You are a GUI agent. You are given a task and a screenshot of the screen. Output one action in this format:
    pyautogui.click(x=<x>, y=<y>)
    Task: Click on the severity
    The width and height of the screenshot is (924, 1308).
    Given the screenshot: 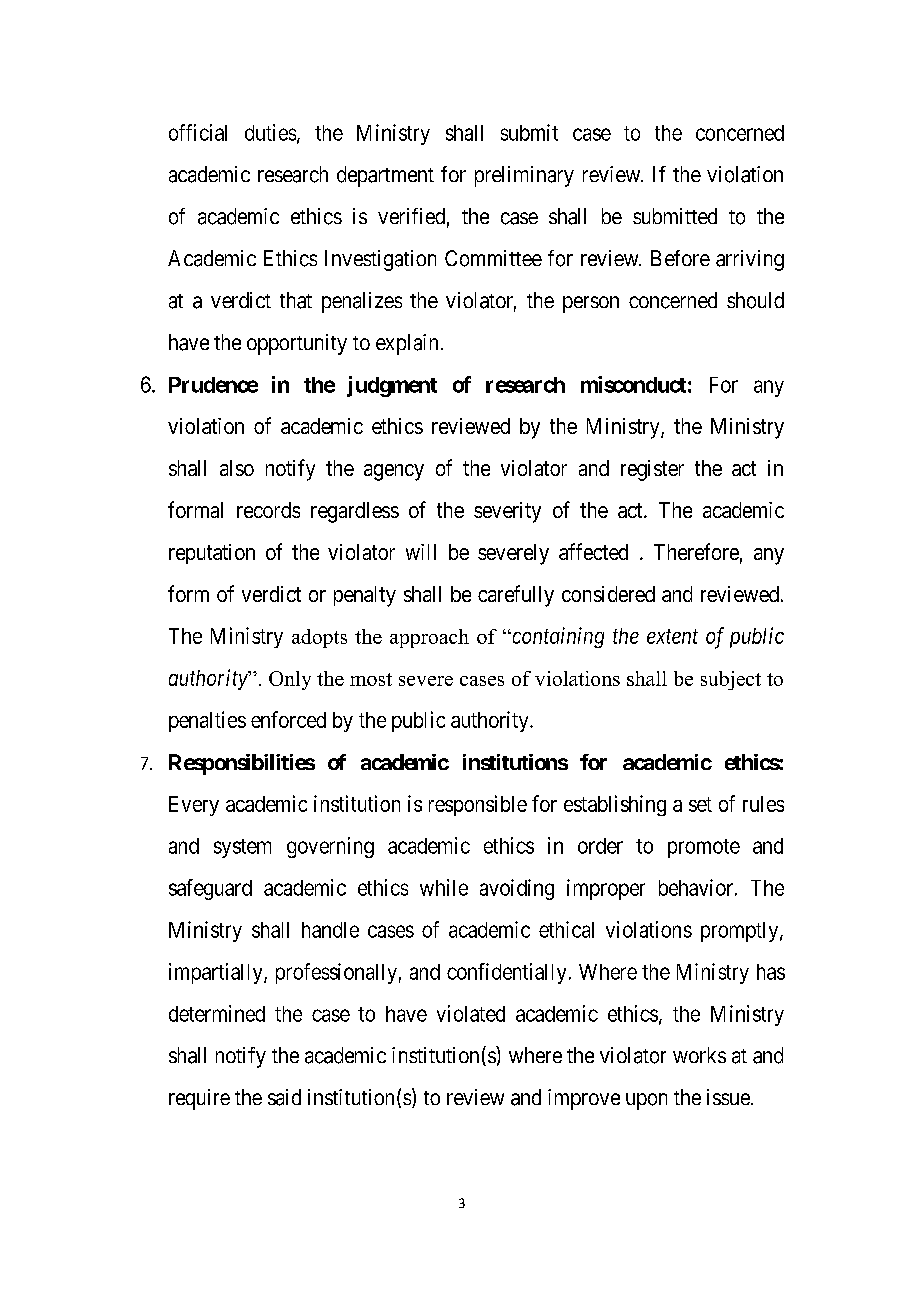 What is the action you would take?
    pyautogui.click(x=507, y=512)
